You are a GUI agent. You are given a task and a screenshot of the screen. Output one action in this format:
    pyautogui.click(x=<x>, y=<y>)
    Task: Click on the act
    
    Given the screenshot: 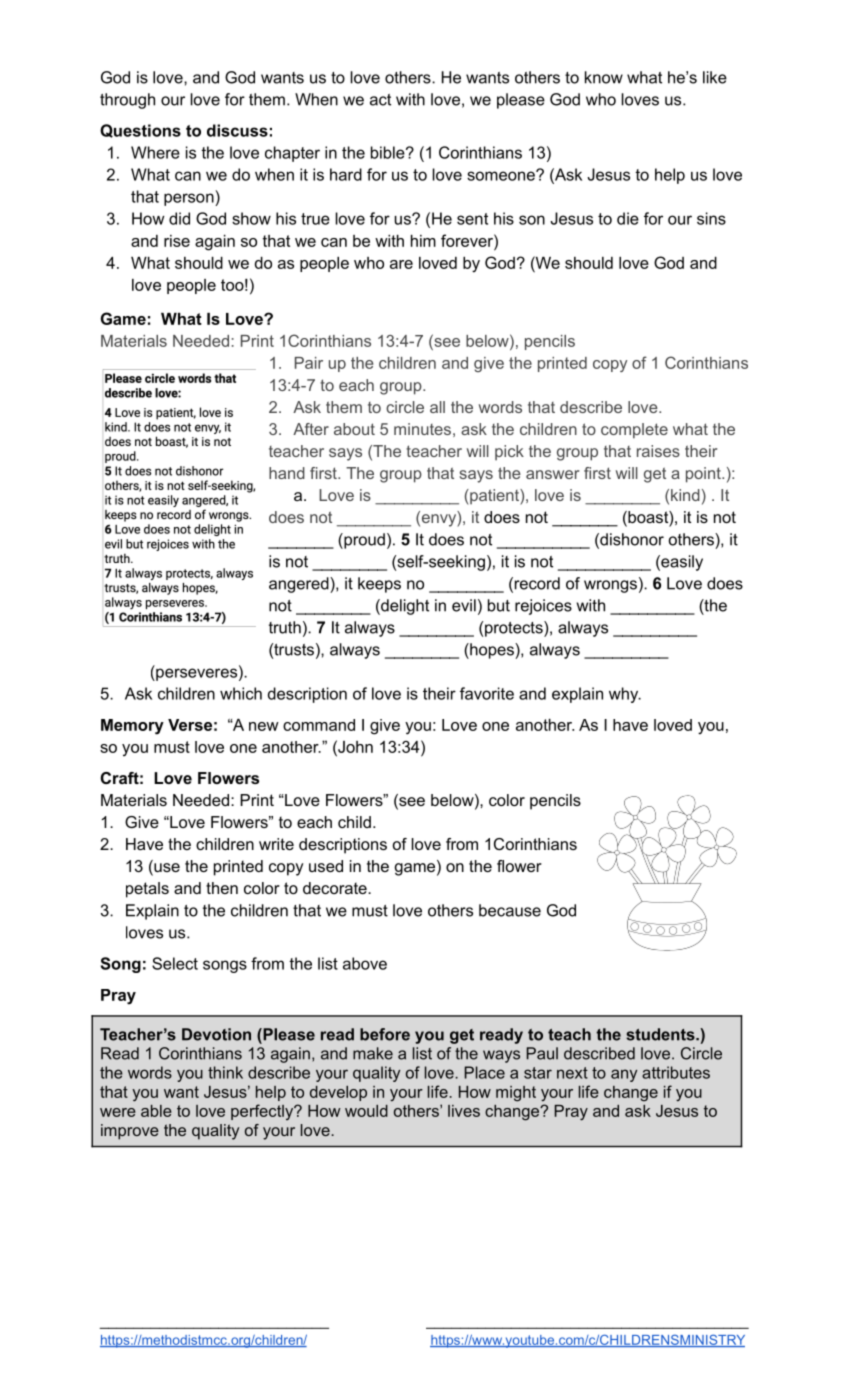 What is the action you would take?
    pyautogui.click(x=380, y=100)
